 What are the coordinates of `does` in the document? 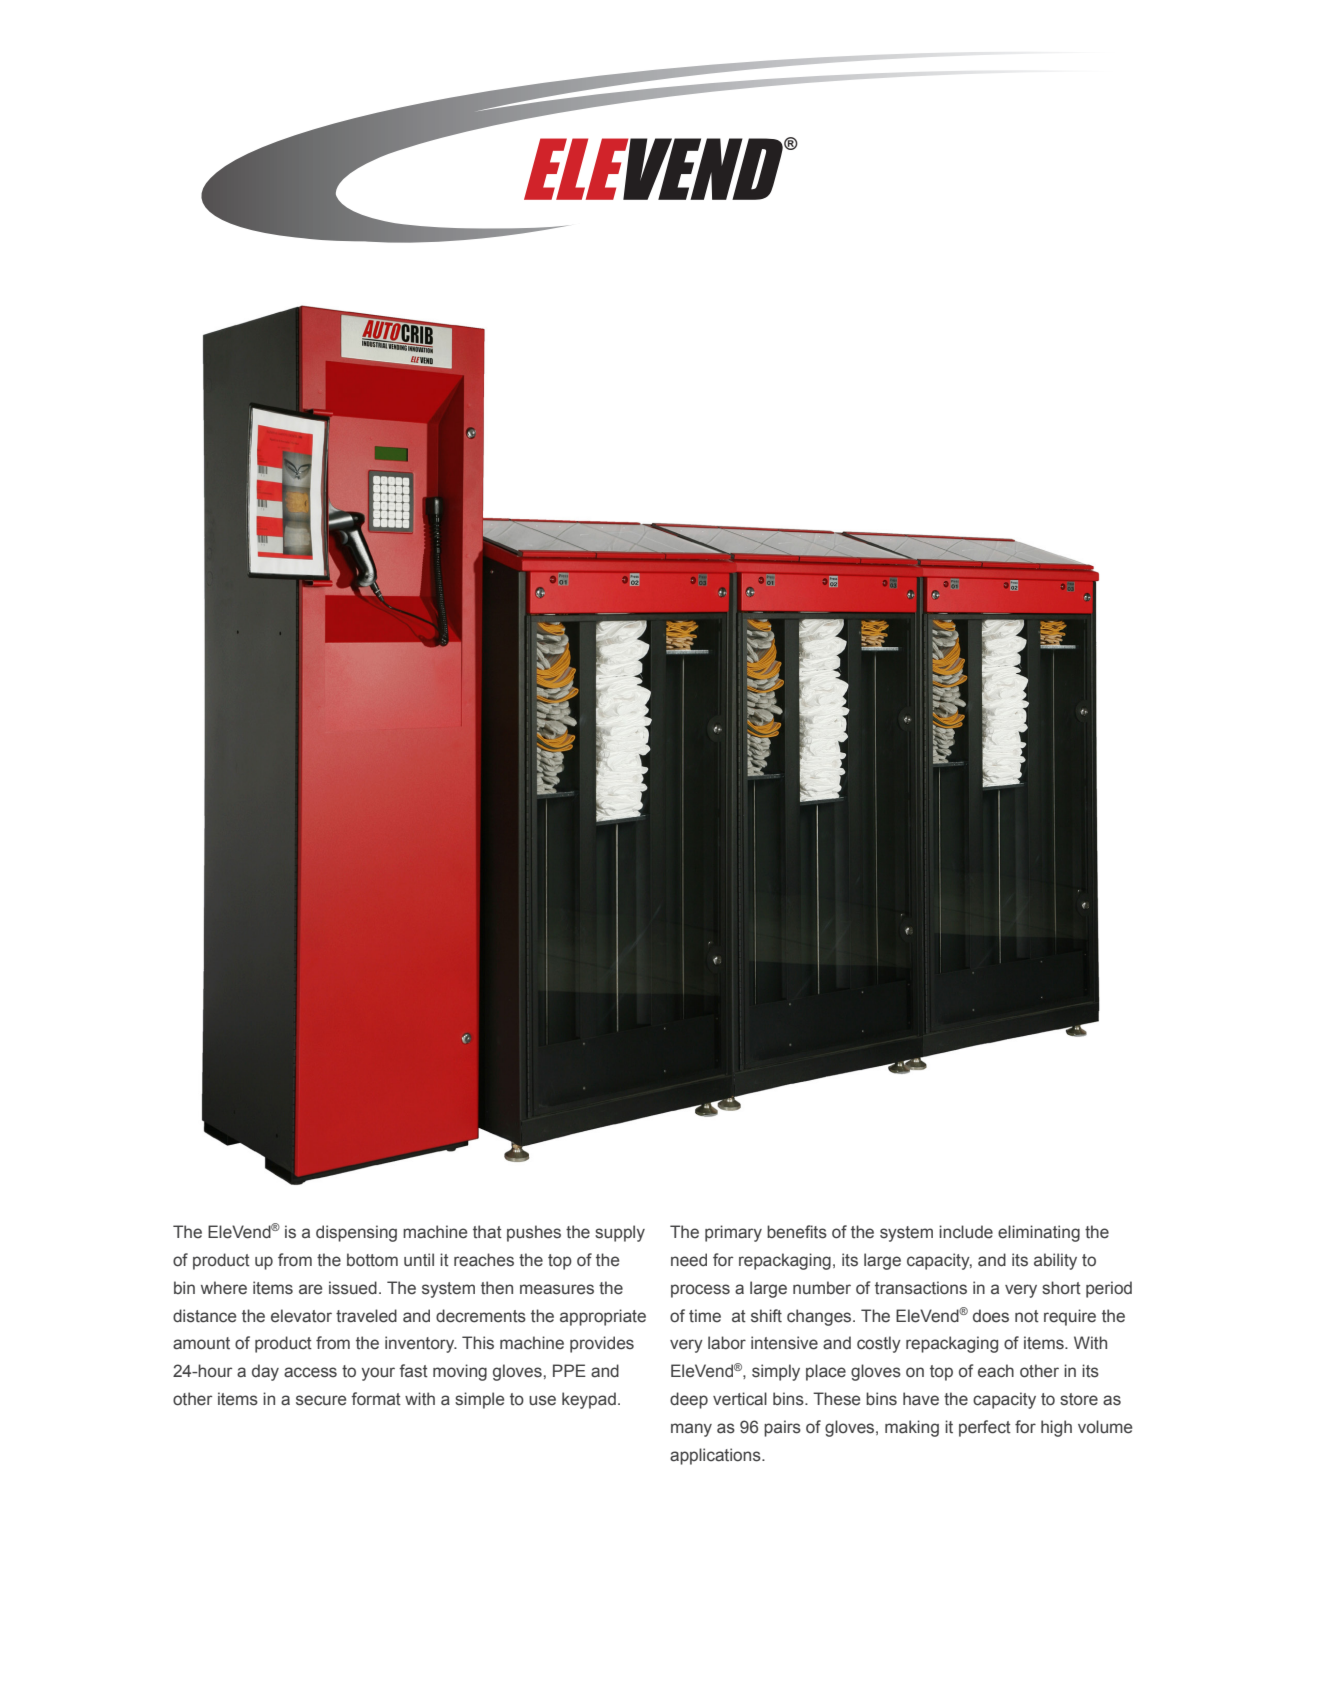 It's located at (991, 1316).
